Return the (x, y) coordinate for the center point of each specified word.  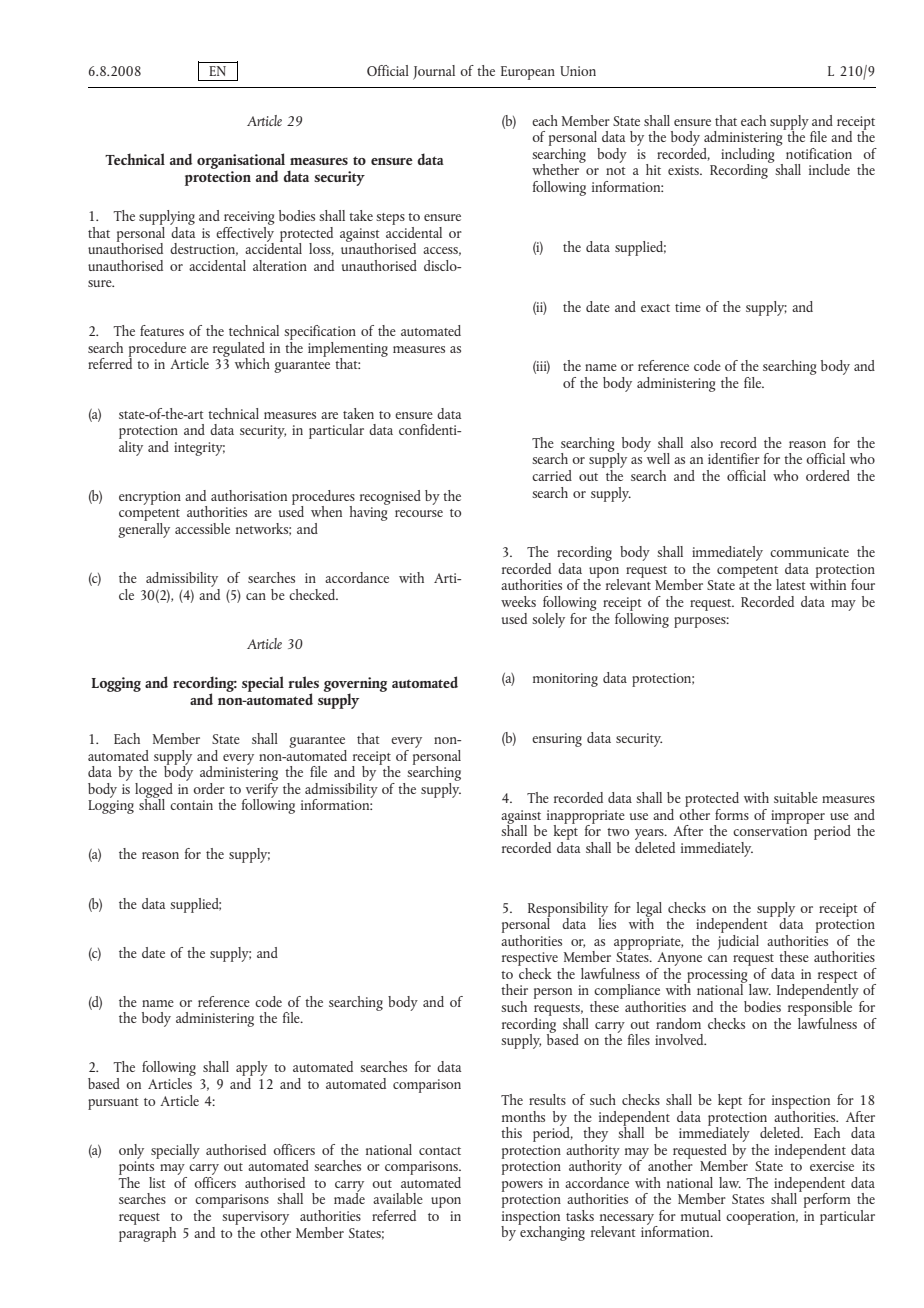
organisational (241, 162)
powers (522, 1186)
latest (791, 584)
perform (825, 1199)
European (528, 73)
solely (548, 620)
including (749, 155)
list (157, 1182)
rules (303, 682)
